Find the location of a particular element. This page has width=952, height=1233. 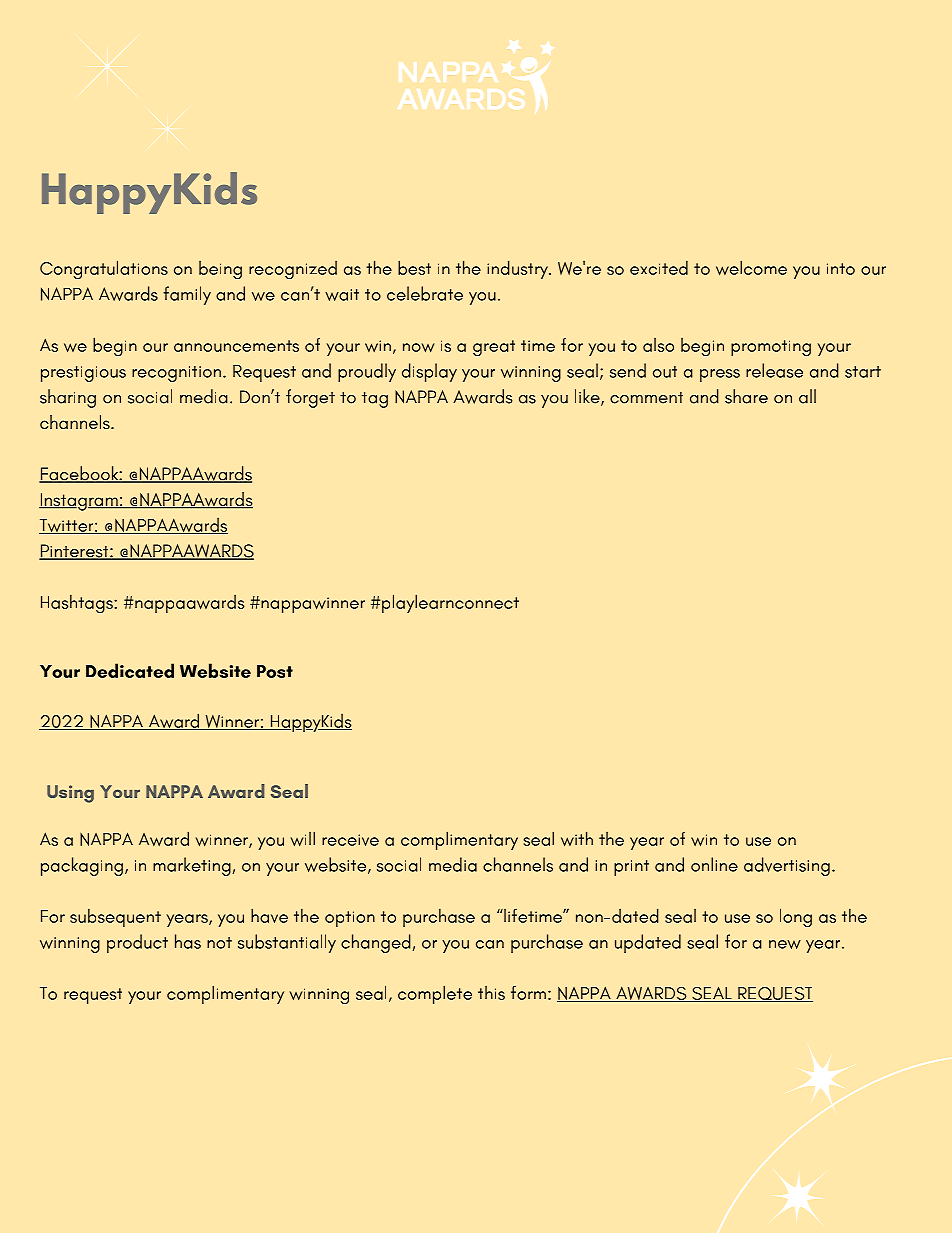

forget is located at coordinates (310, 398).
